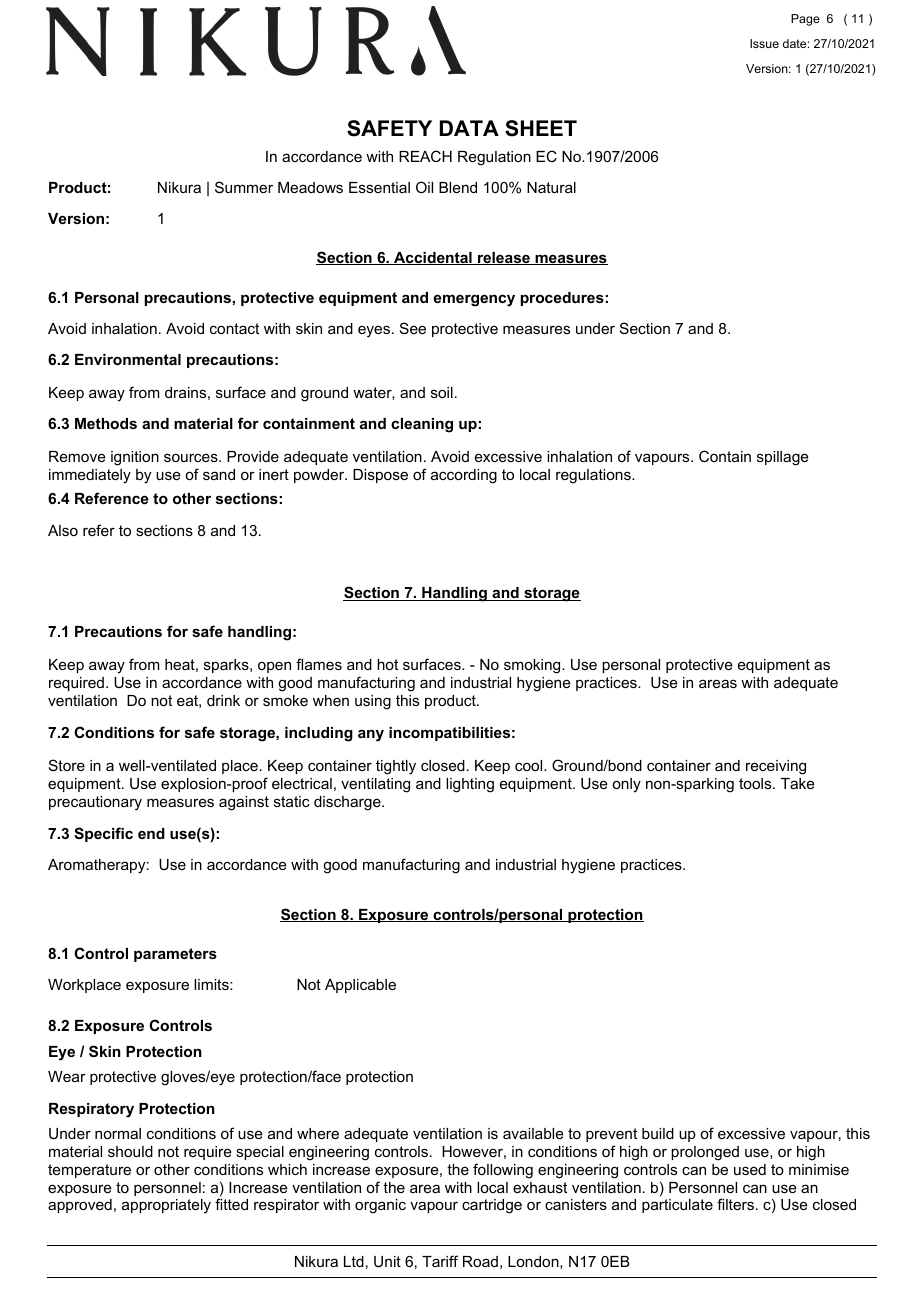  I want to click on Environmental, so click(128, 359).
